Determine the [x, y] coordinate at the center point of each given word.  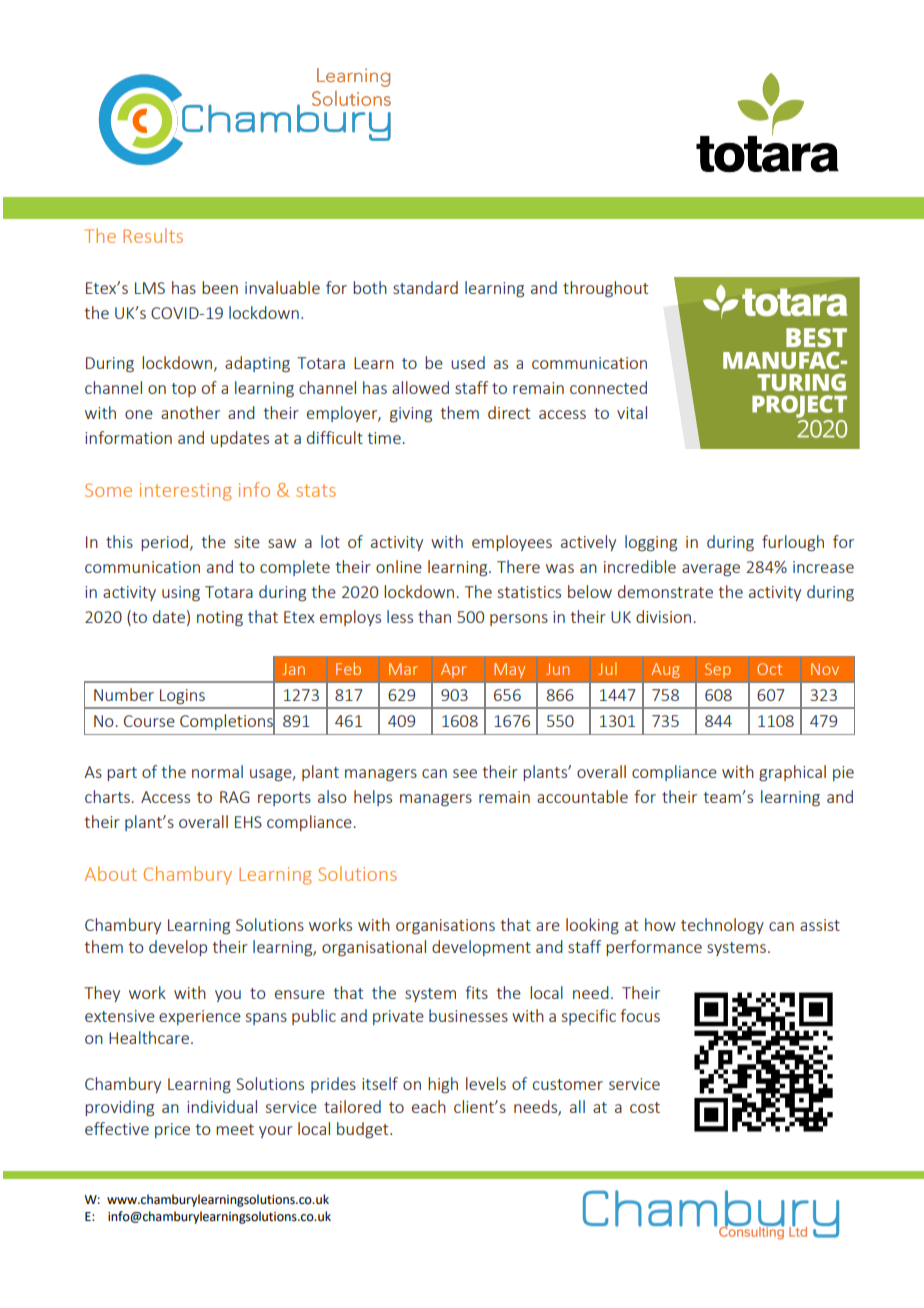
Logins [182, 696]
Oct [769, 669]
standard [425, 287]
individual [222, 1106]
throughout [605, 289]
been [220, 287]
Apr [453, 670]
